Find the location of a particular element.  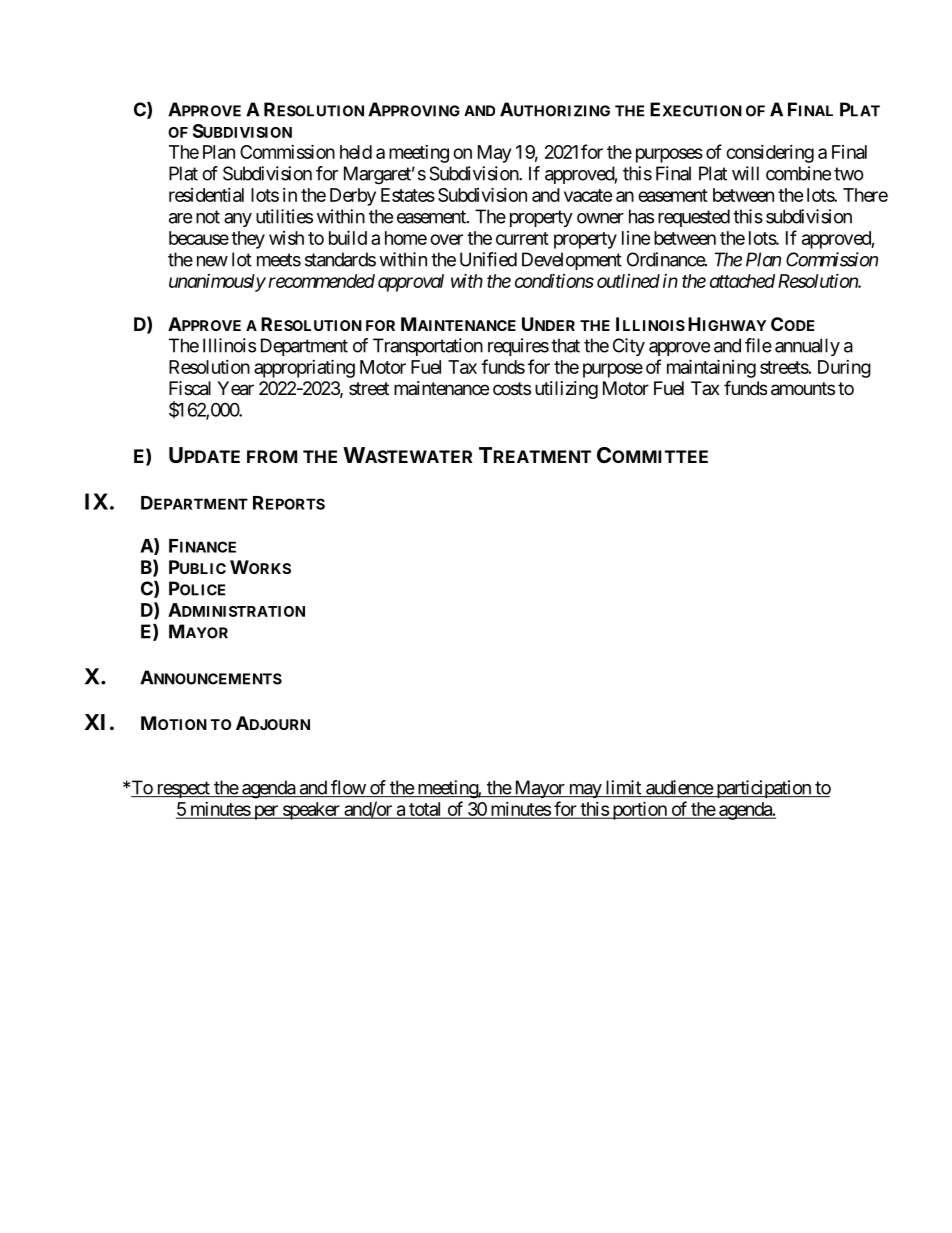

annually is located at coordinates (807, 347).
